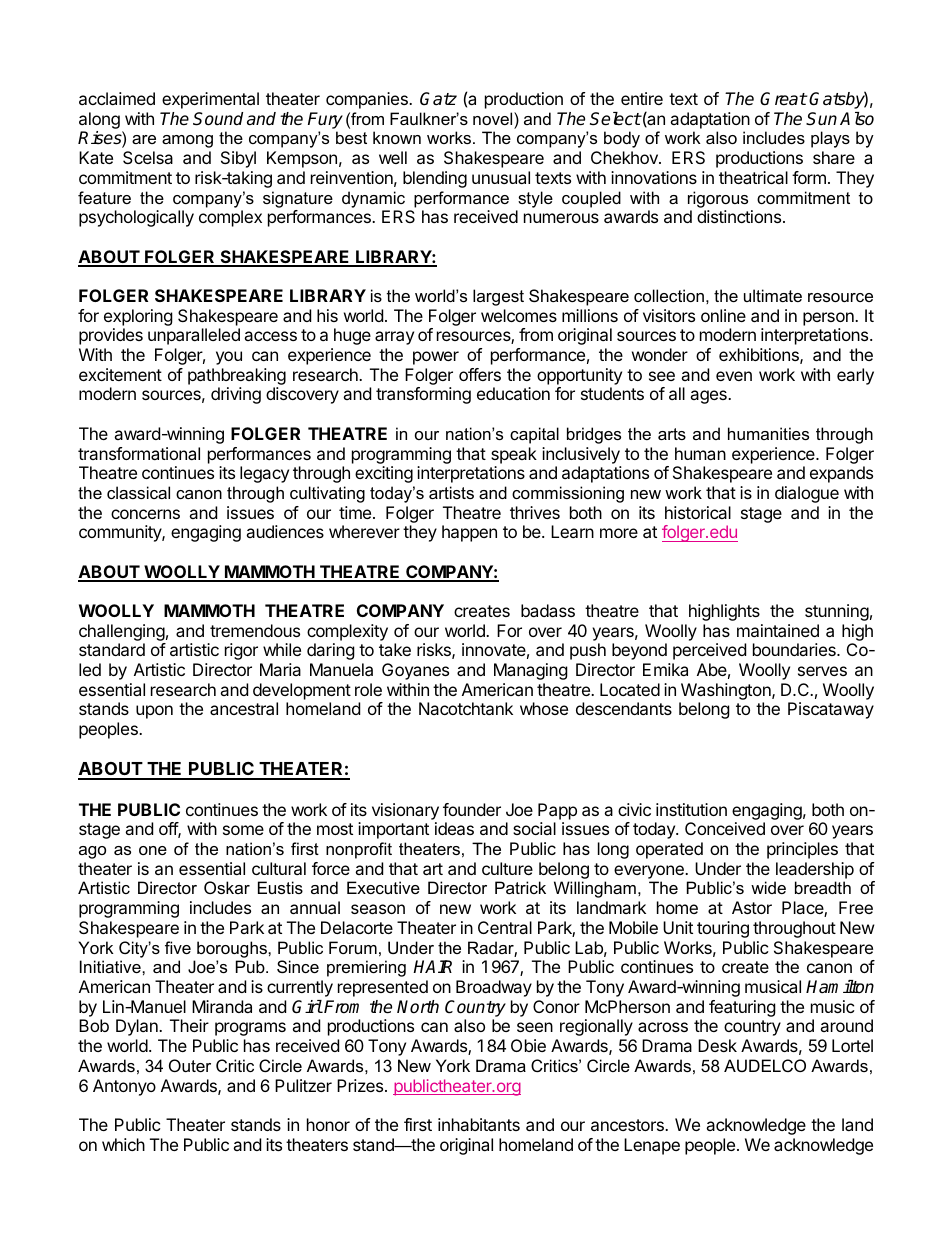 This screenshot has width=952, height=1233. Describe the element at coordinates (190, 1065) in the screenshot. I see `Outer` at that location.
